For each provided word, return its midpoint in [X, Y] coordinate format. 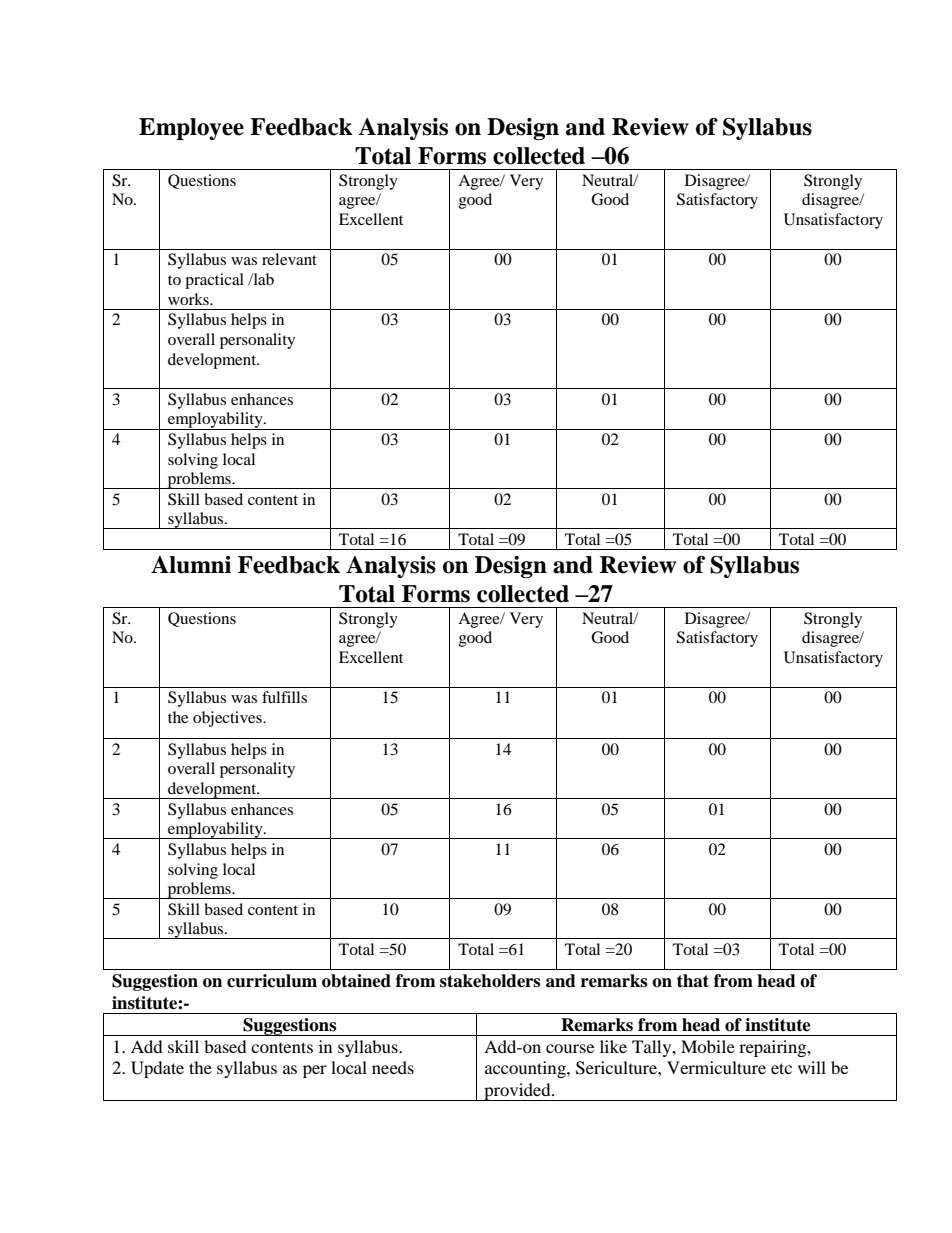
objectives [228, 719]
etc [781, 1068]
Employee [191, 129]
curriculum [272, 981]
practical [214, 281]
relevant [289, 259]
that [693, 981]
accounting [526, 1069]
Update [157, 1069]
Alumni [191, 565]
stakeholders [490, 981]
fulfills [284, 697]
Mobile [708, 1046]
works [189, 299]
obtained [356, 981]
